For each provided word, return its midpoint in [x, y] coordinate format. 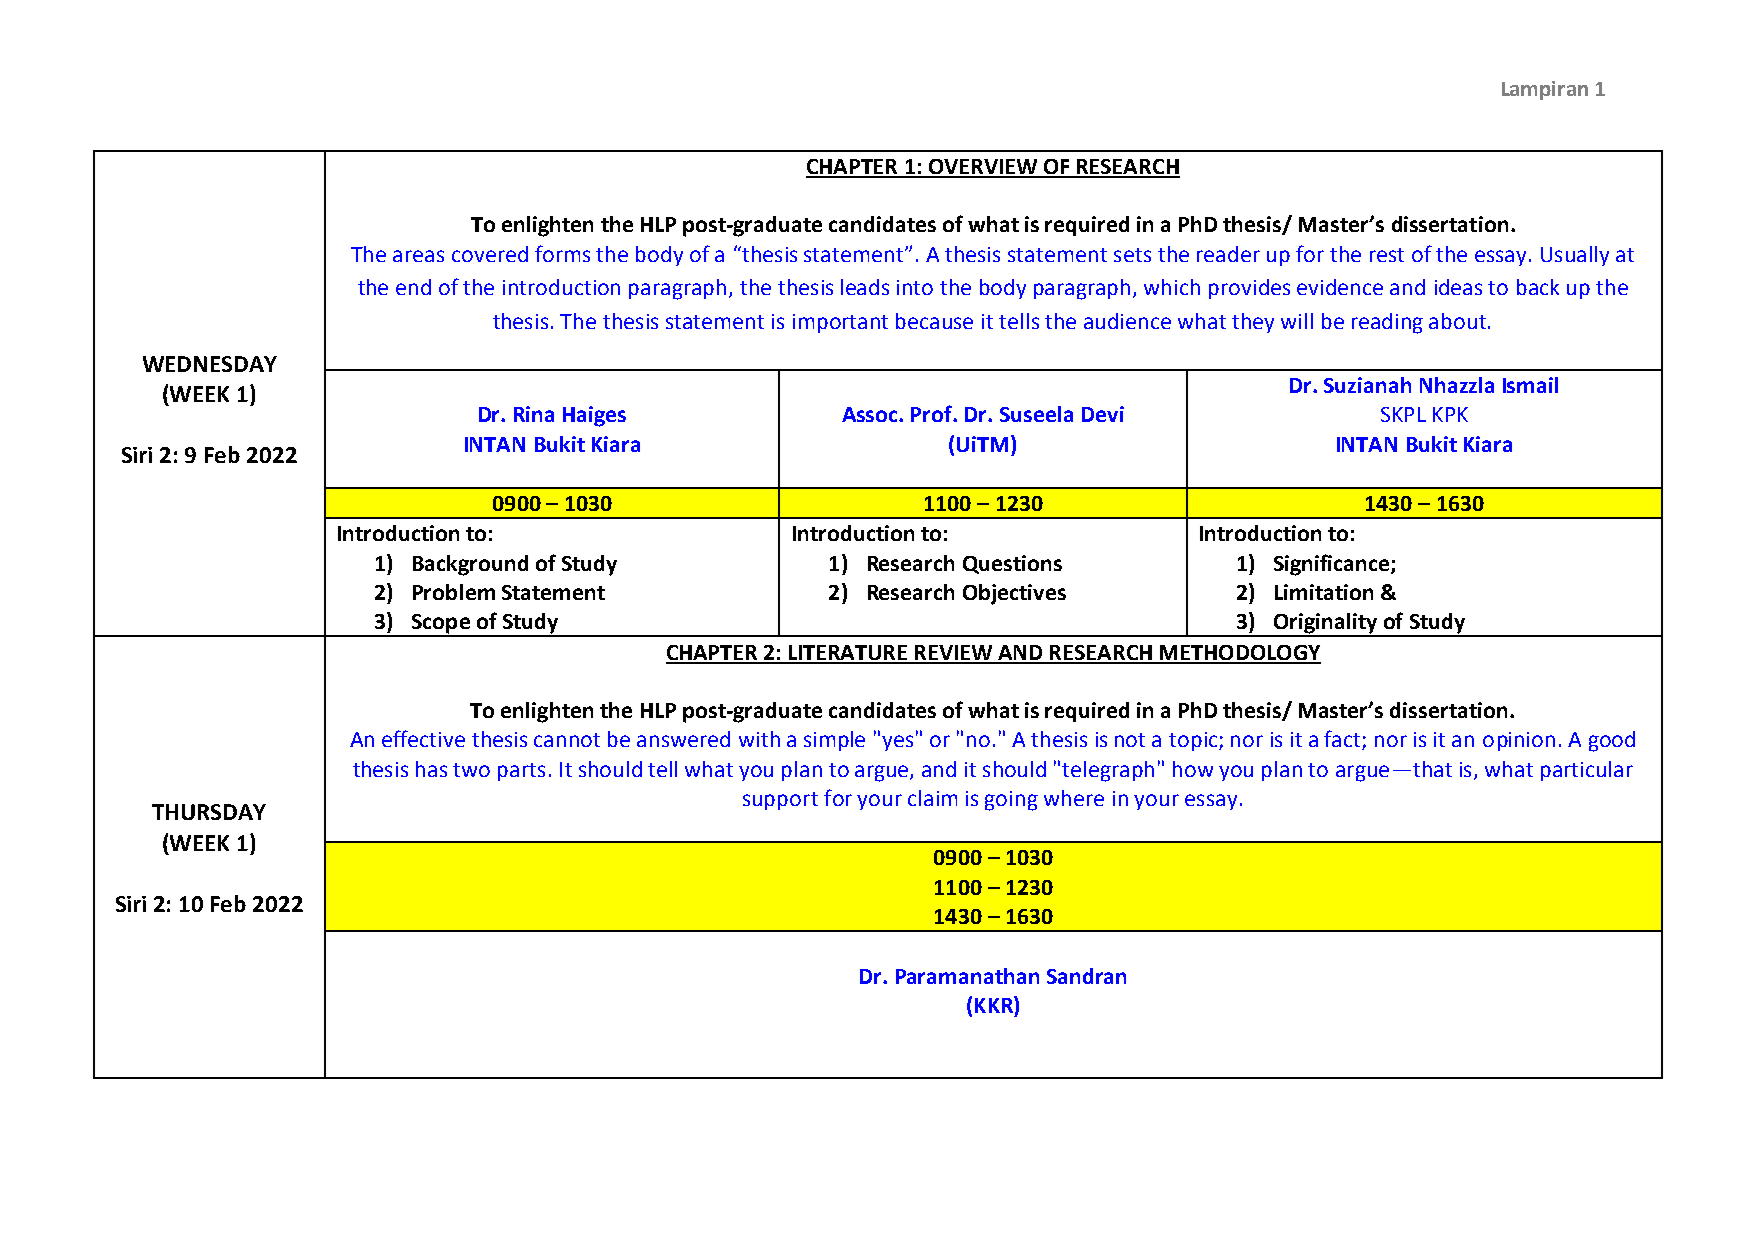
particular [1587, 771]
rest [1387, 255]
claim [932, 798]
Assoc [871, 414]
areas [418, 256]
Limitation [1324, 592]
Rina [534, 414]
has [431, 769]
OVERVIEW [983, 168]
